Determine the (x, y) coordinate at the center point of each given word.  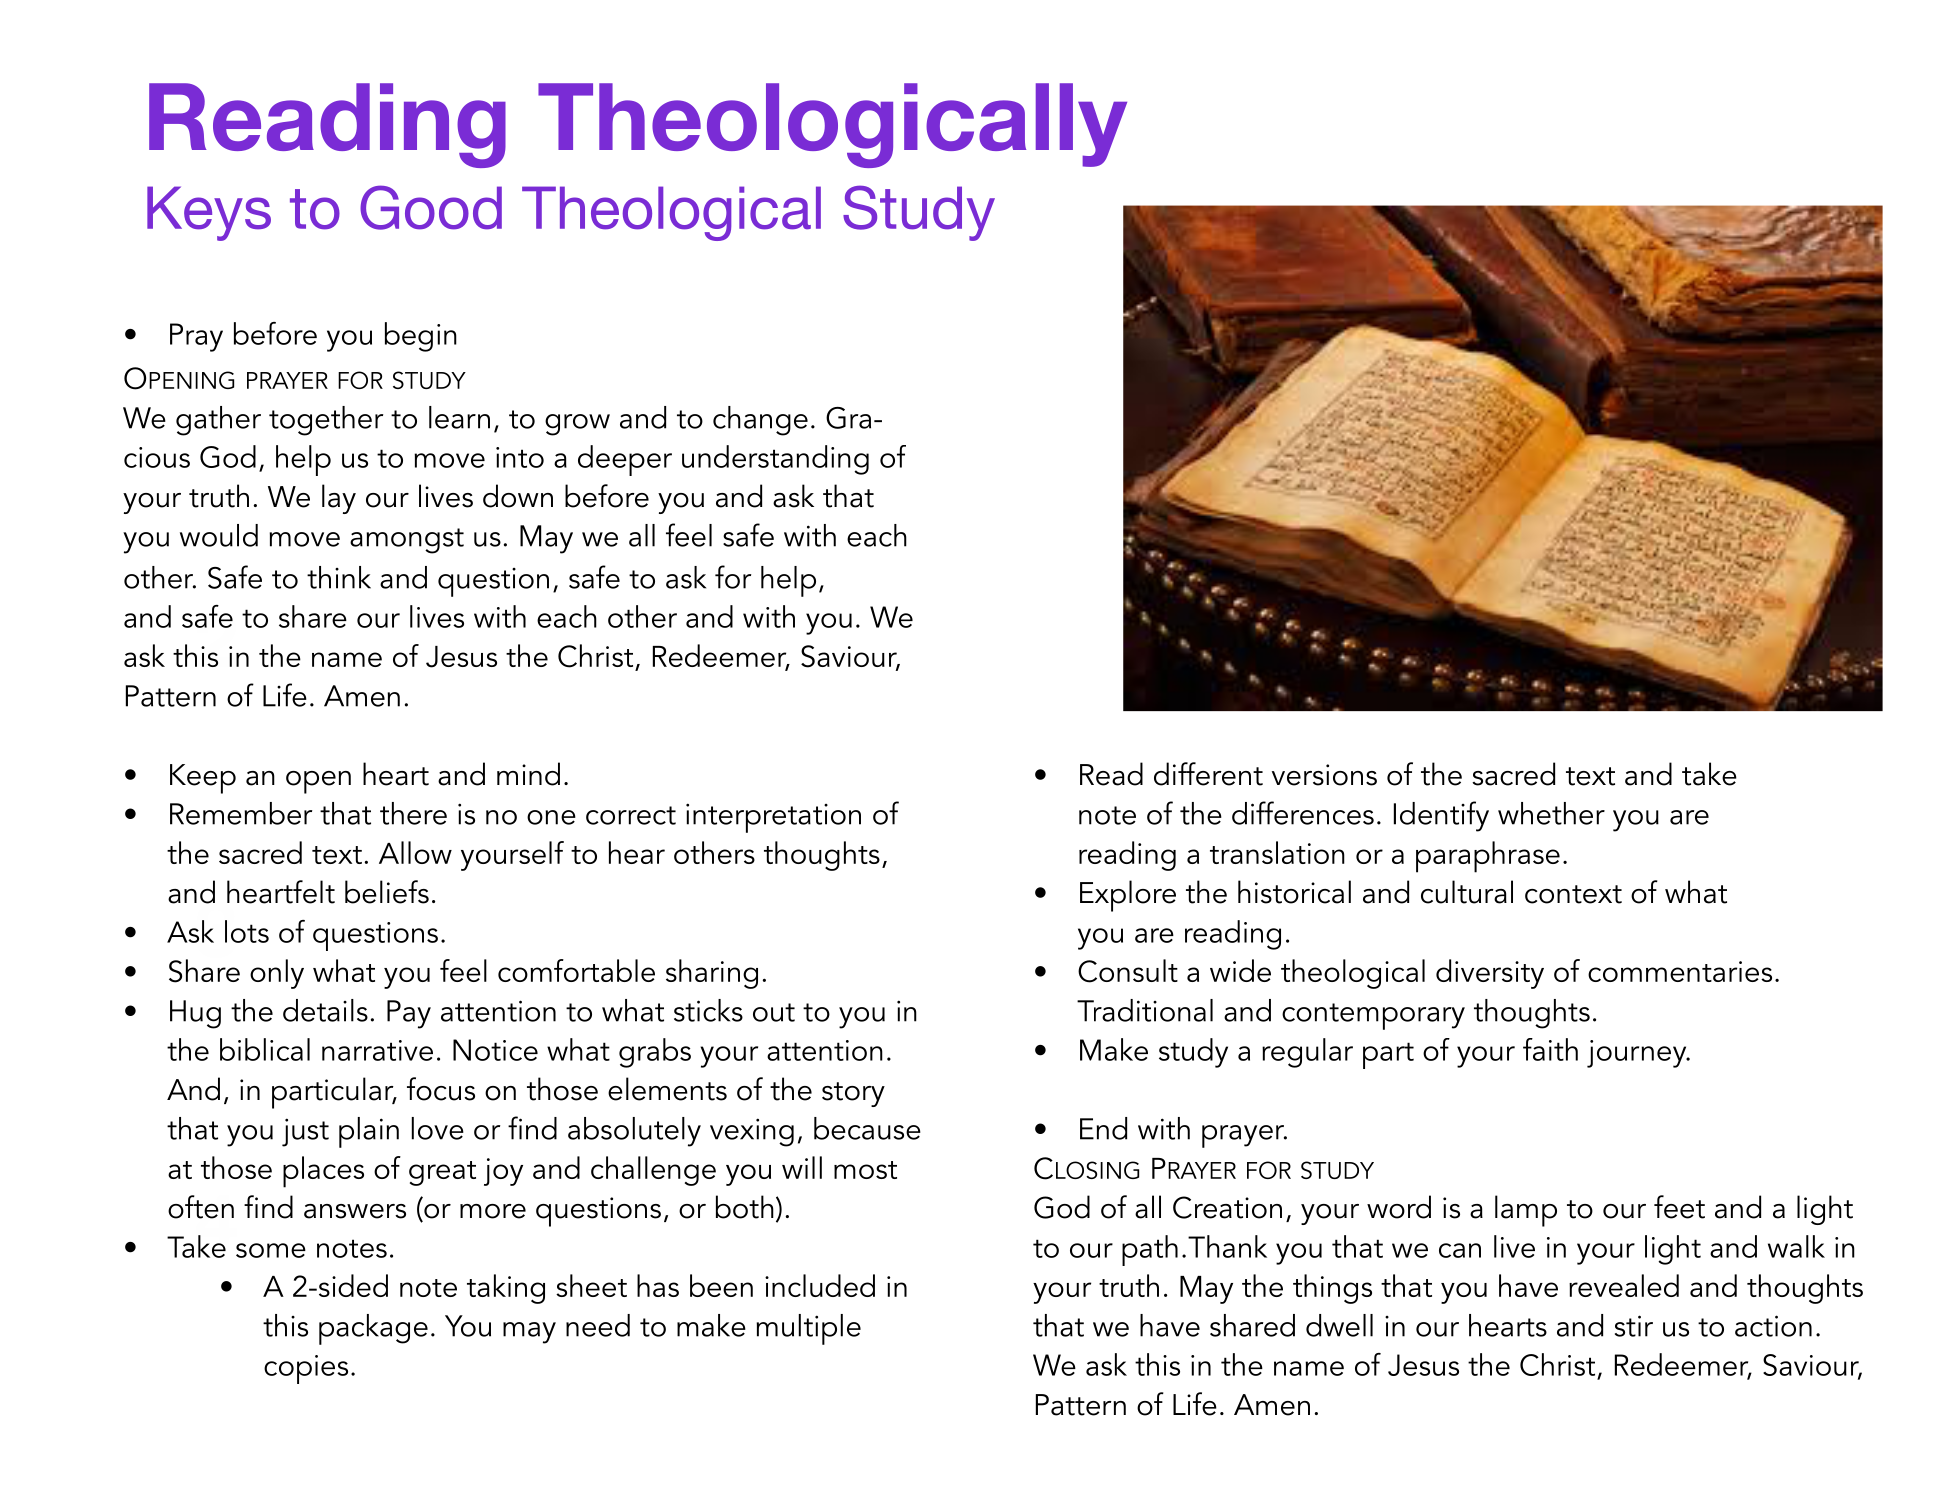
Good (431, 207)
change (760, 421)
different (1208, 774)
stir (1634, 1326)
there (413, 813)
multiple (808, 1329)
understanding (775, 460)
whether (1551, 813)
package (373, 1329)
